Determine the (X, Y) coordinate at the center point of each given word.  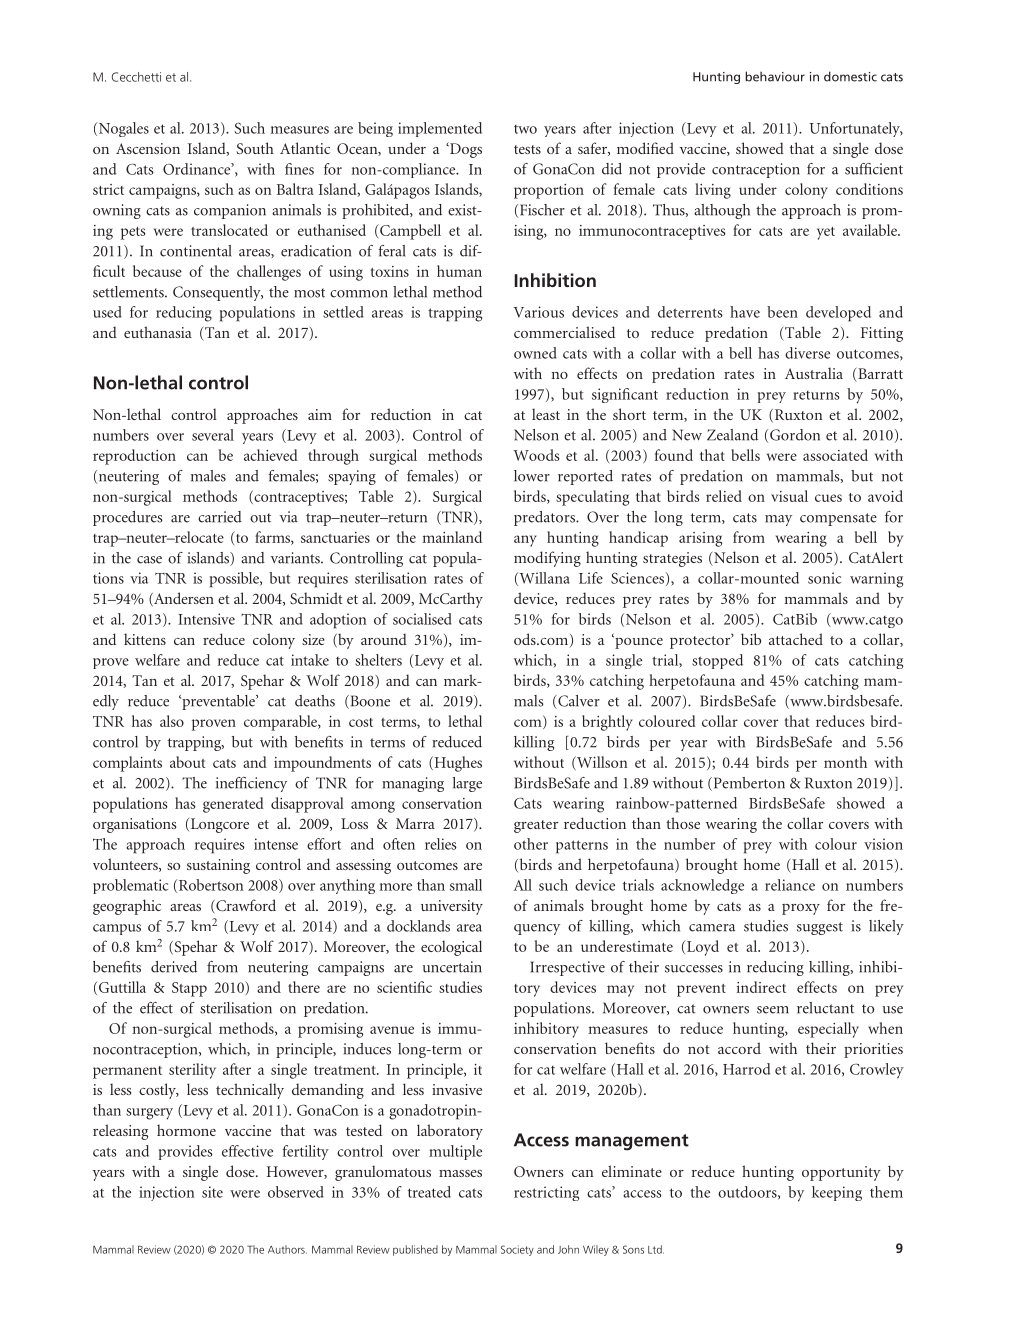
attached (796, 639)
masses (460, 1173)
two (525, 129)
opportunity (841, 1173)
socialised (422, 619)
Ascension (148, 148)
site (212, 1192)
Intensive (206, 619)
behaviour (775, 76)
